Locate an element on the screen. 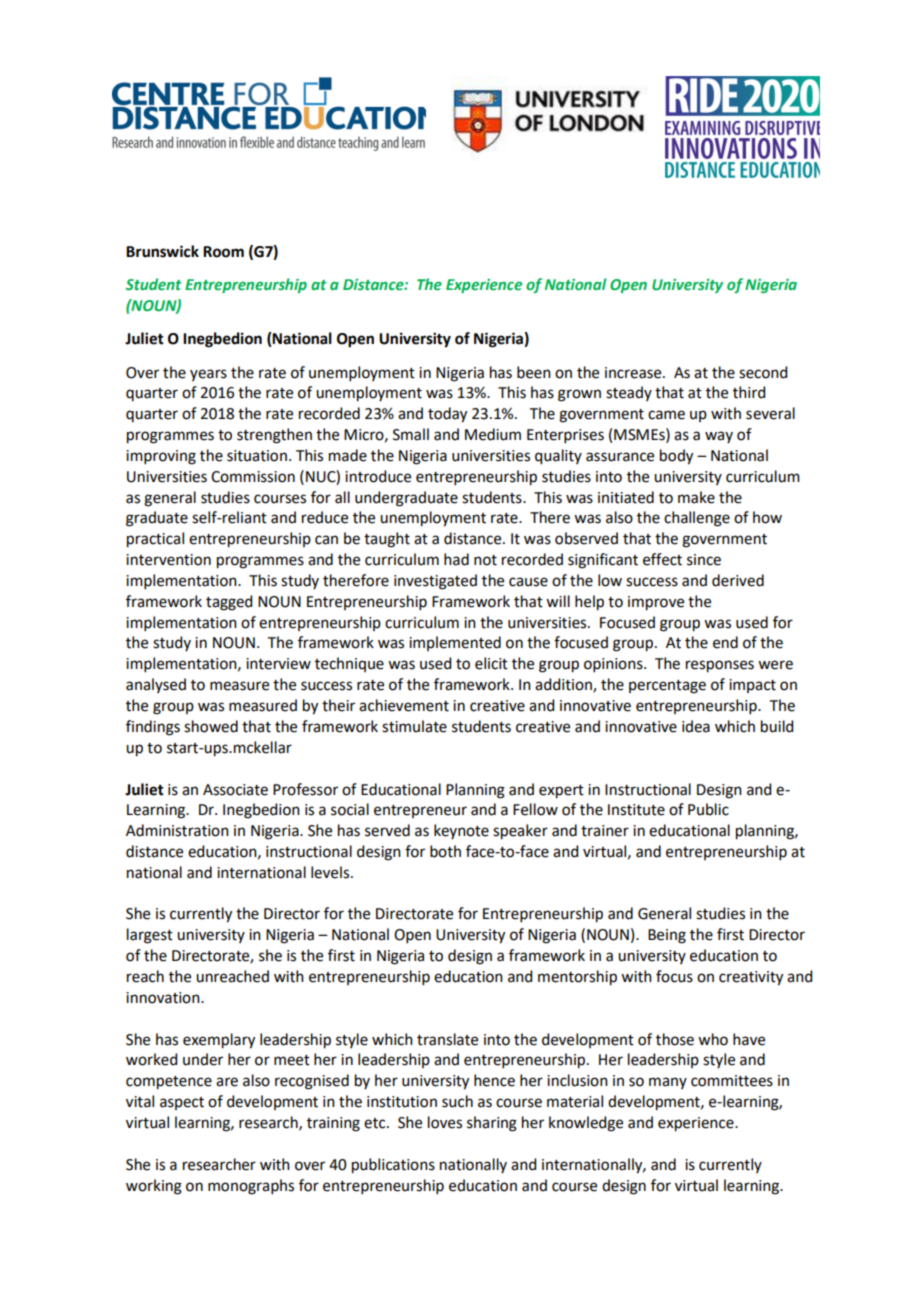 The image size is (924, 1307). showed is located at coordinates (211, 726).
